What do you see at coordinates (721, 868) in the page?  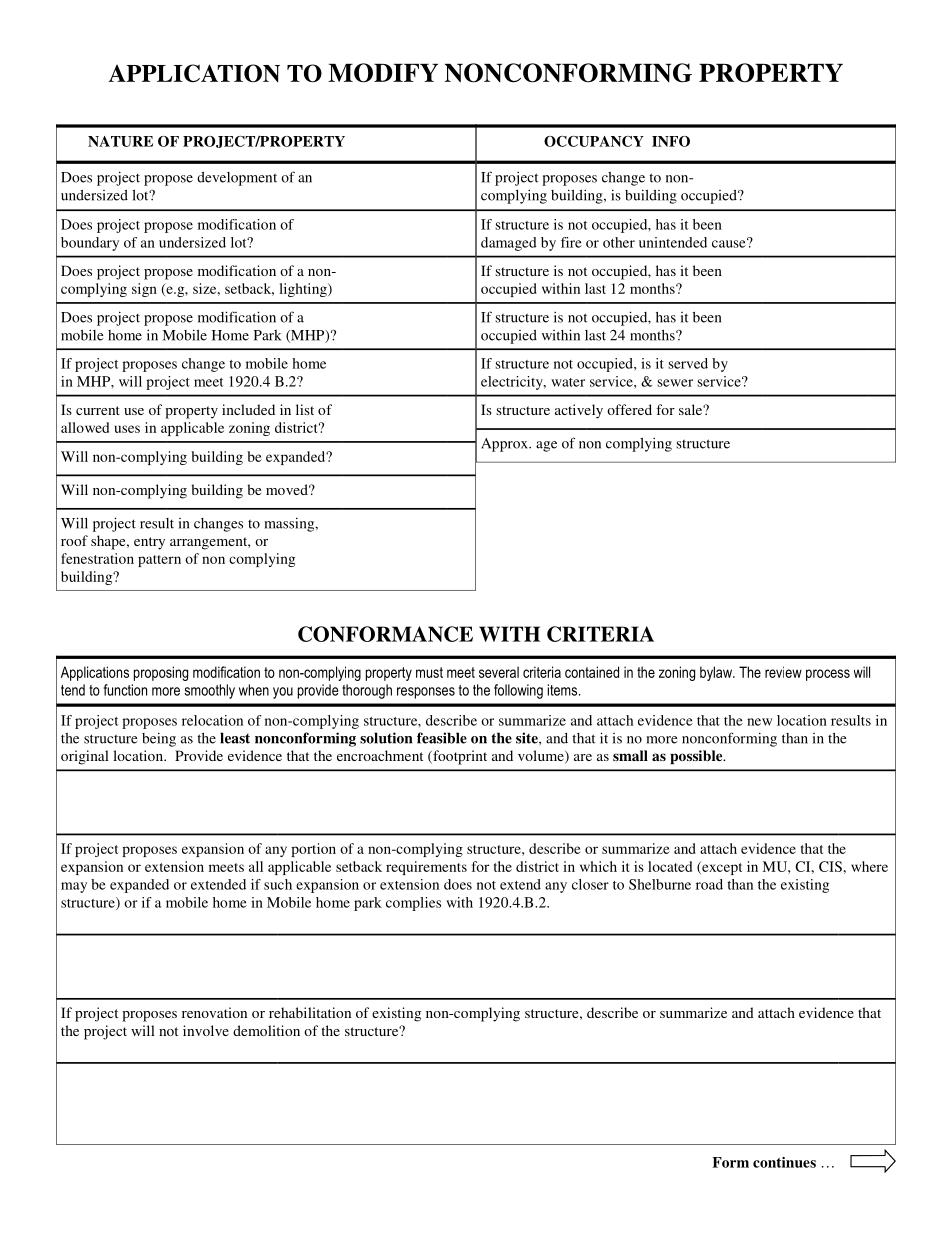 I see `except` at bounding box center [721, 868].
